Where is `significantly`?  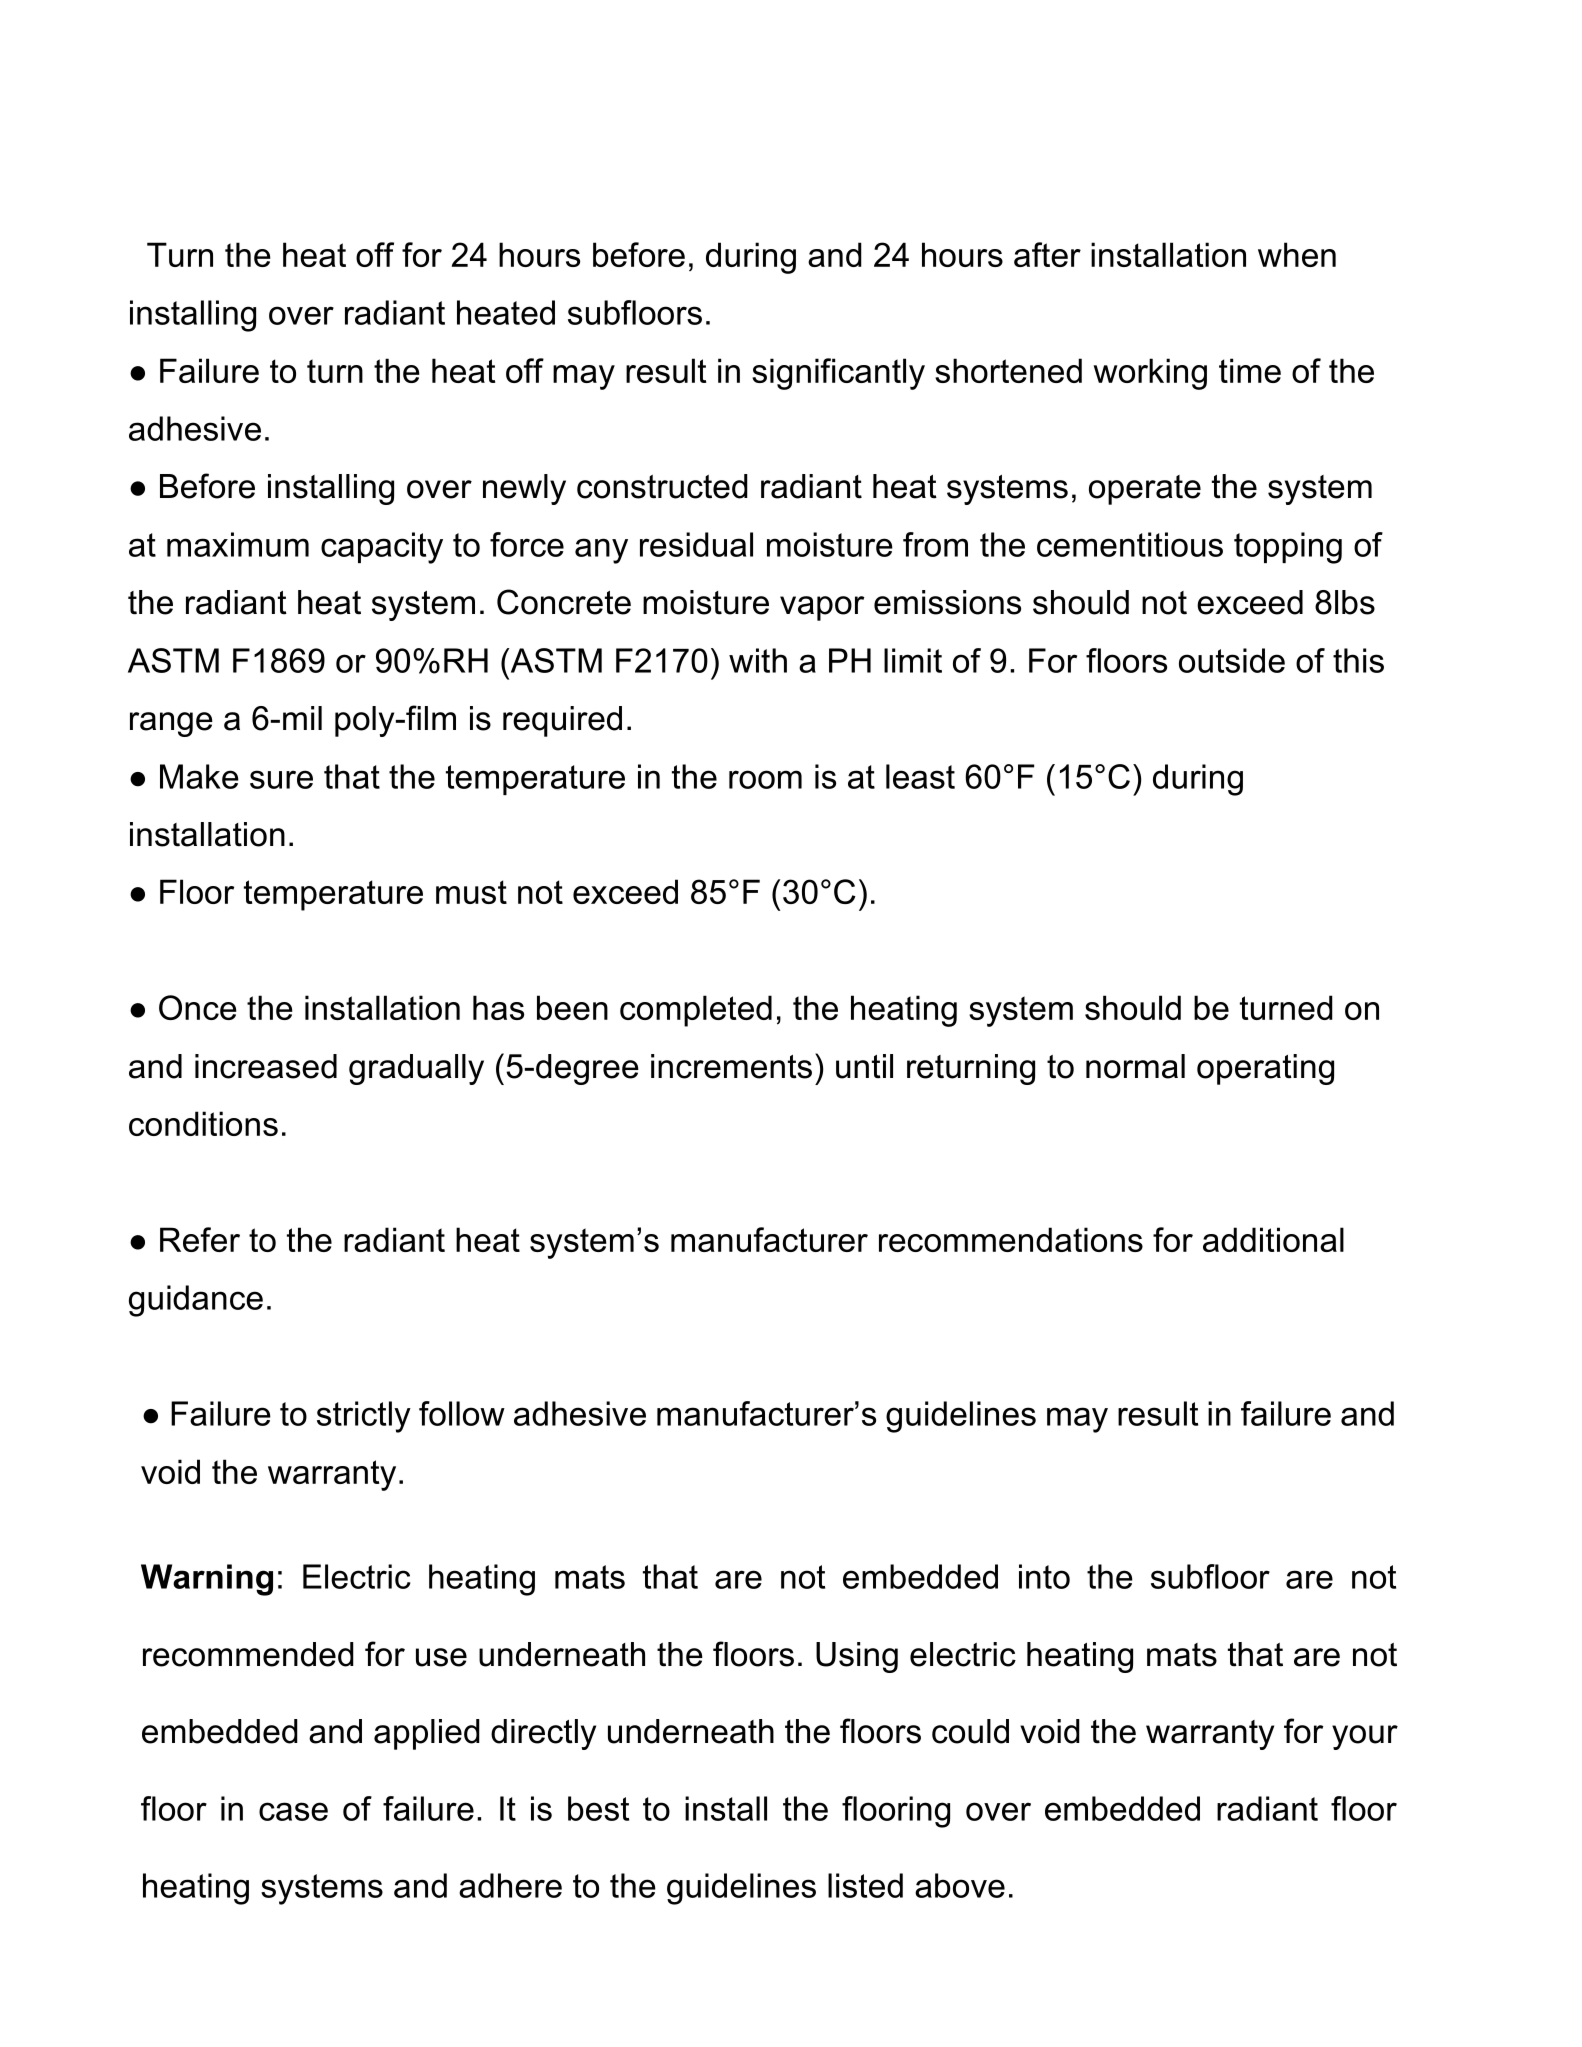
significantly is located at coordinates (838, 374).
